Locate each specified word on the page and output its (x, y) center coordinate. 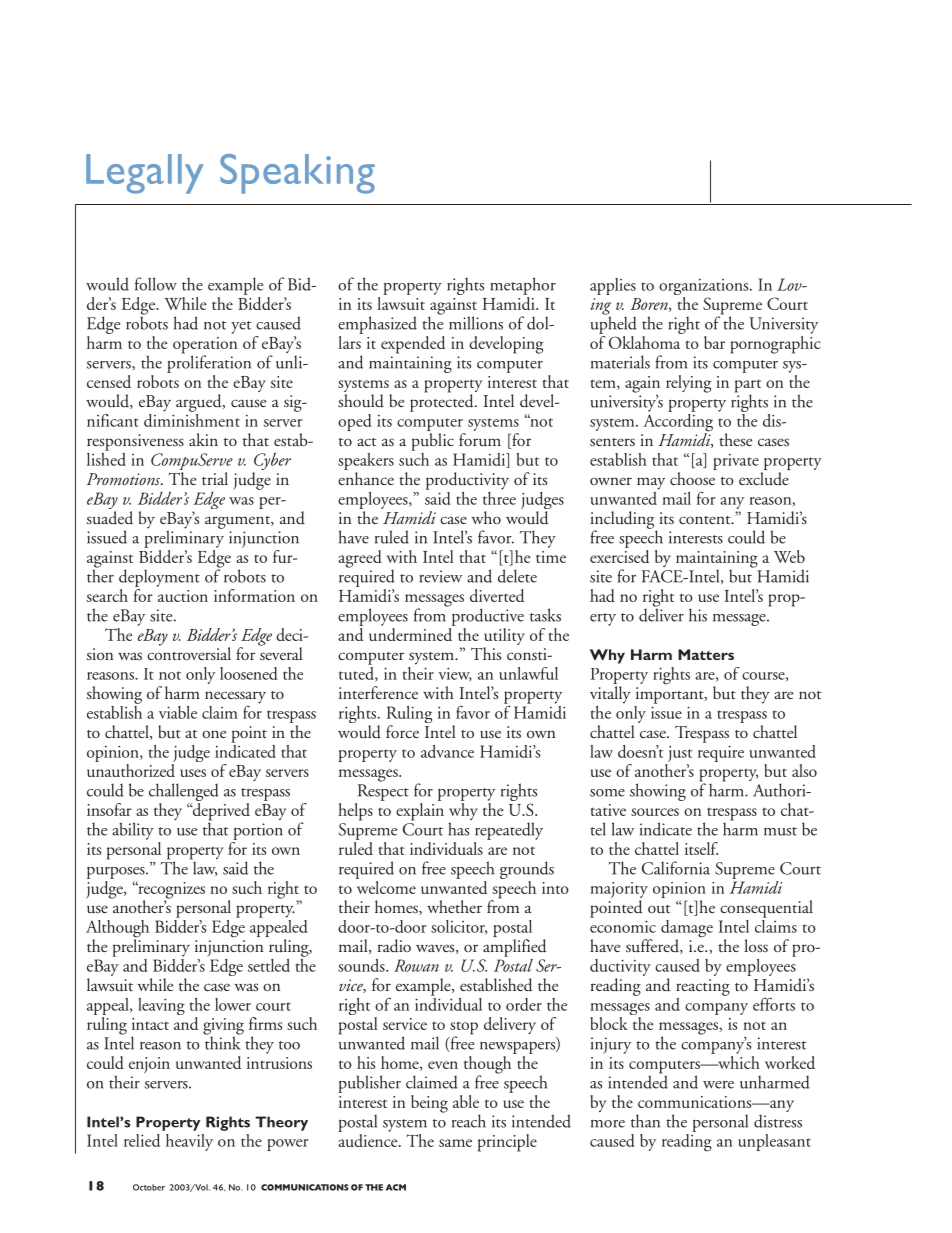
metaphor (523, 286)
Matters (706, 654)
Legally (145, 174)
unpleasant (774, 1142)
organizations (705, 288)
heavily (189, 1142)
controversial (189, 652)
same (455, 1143)
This (486, 653)
